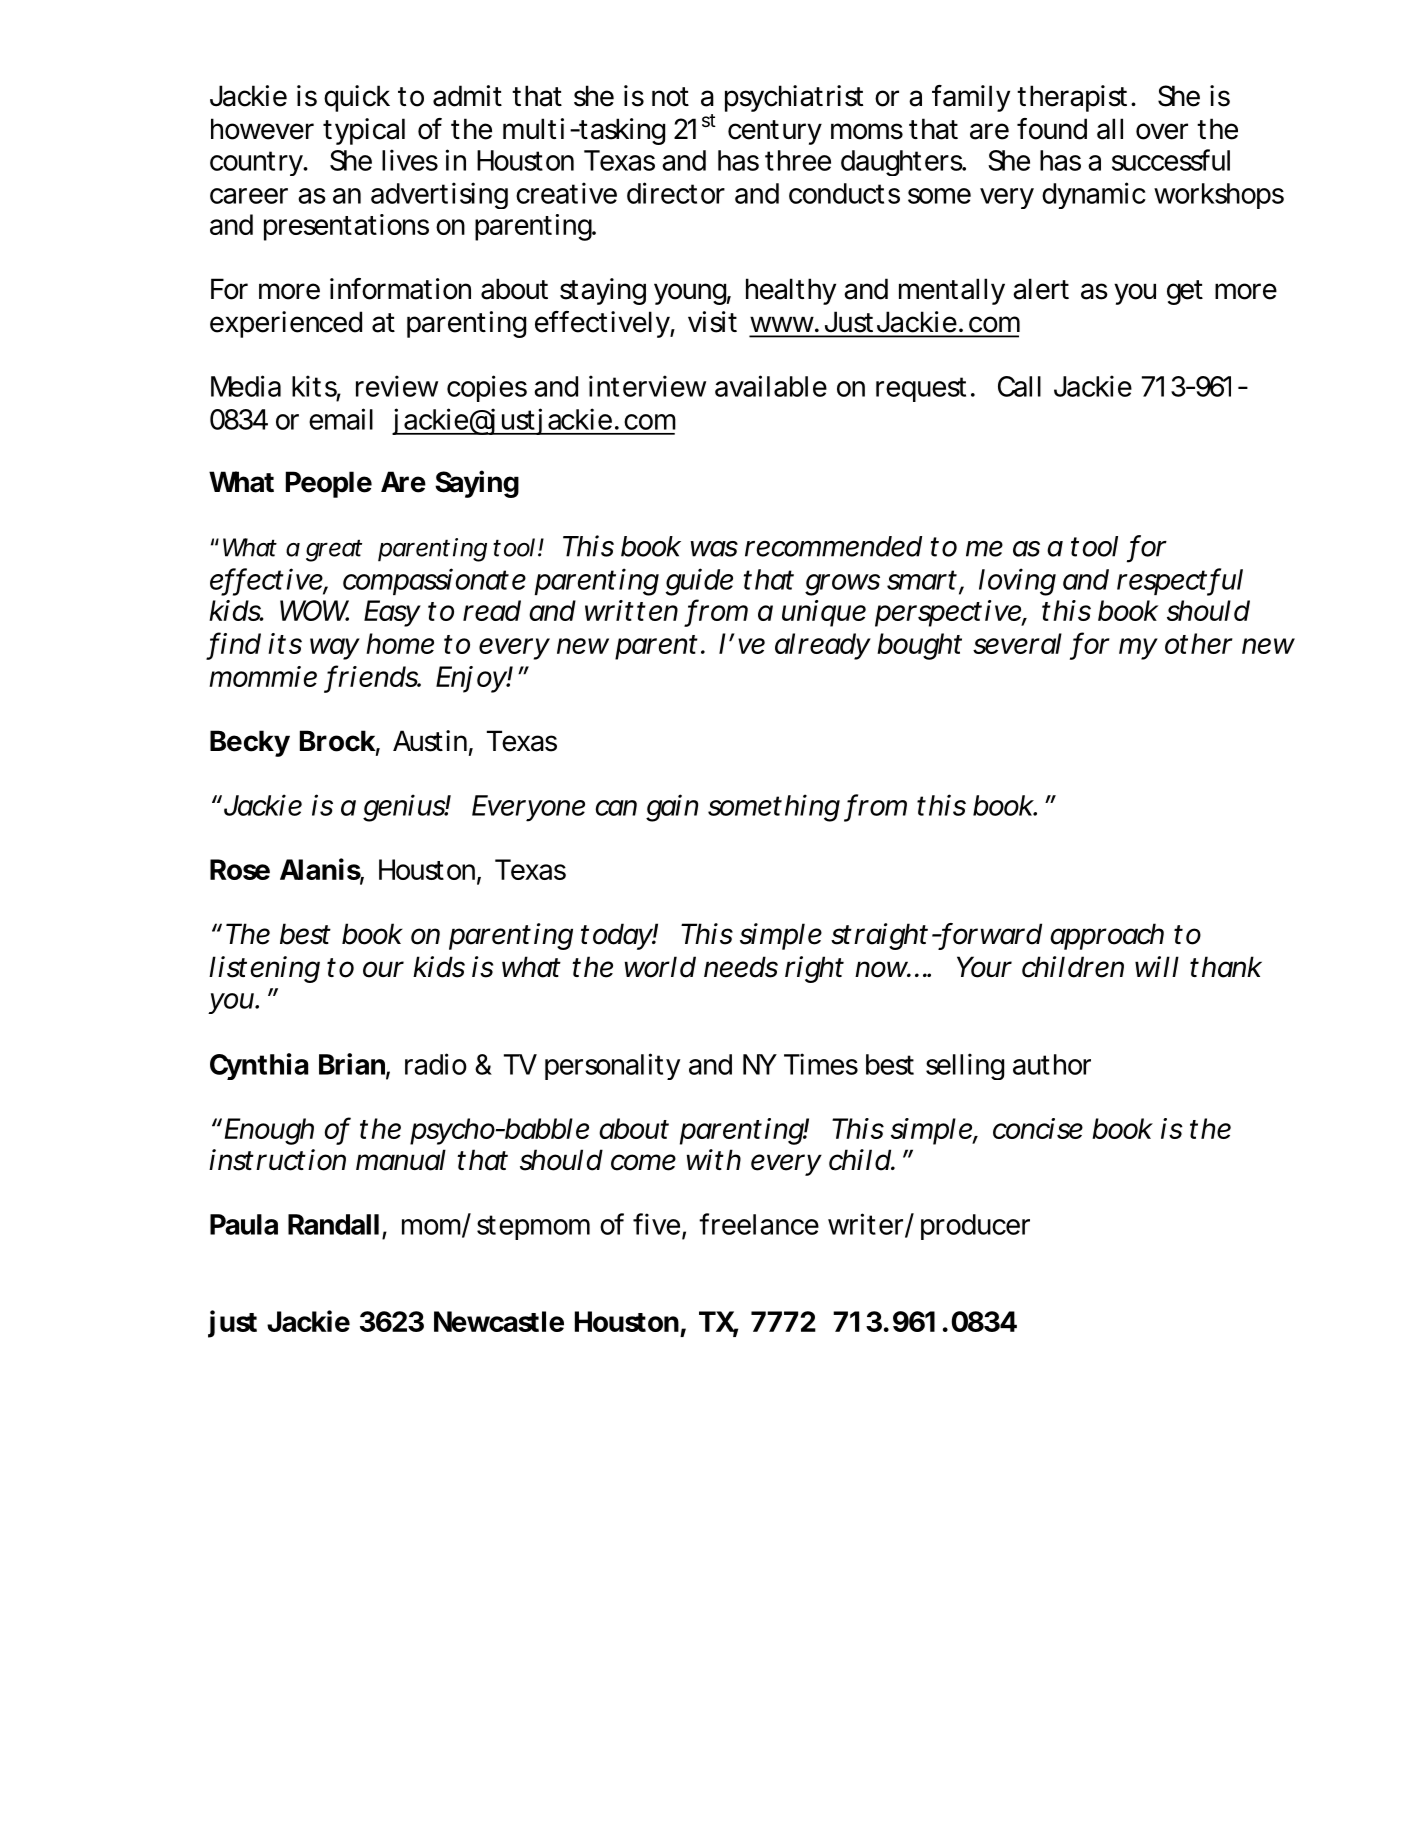  What do you see at coordinates (775, 132) in the screenshot?
I see `century` at bounding box center [775, 132].
